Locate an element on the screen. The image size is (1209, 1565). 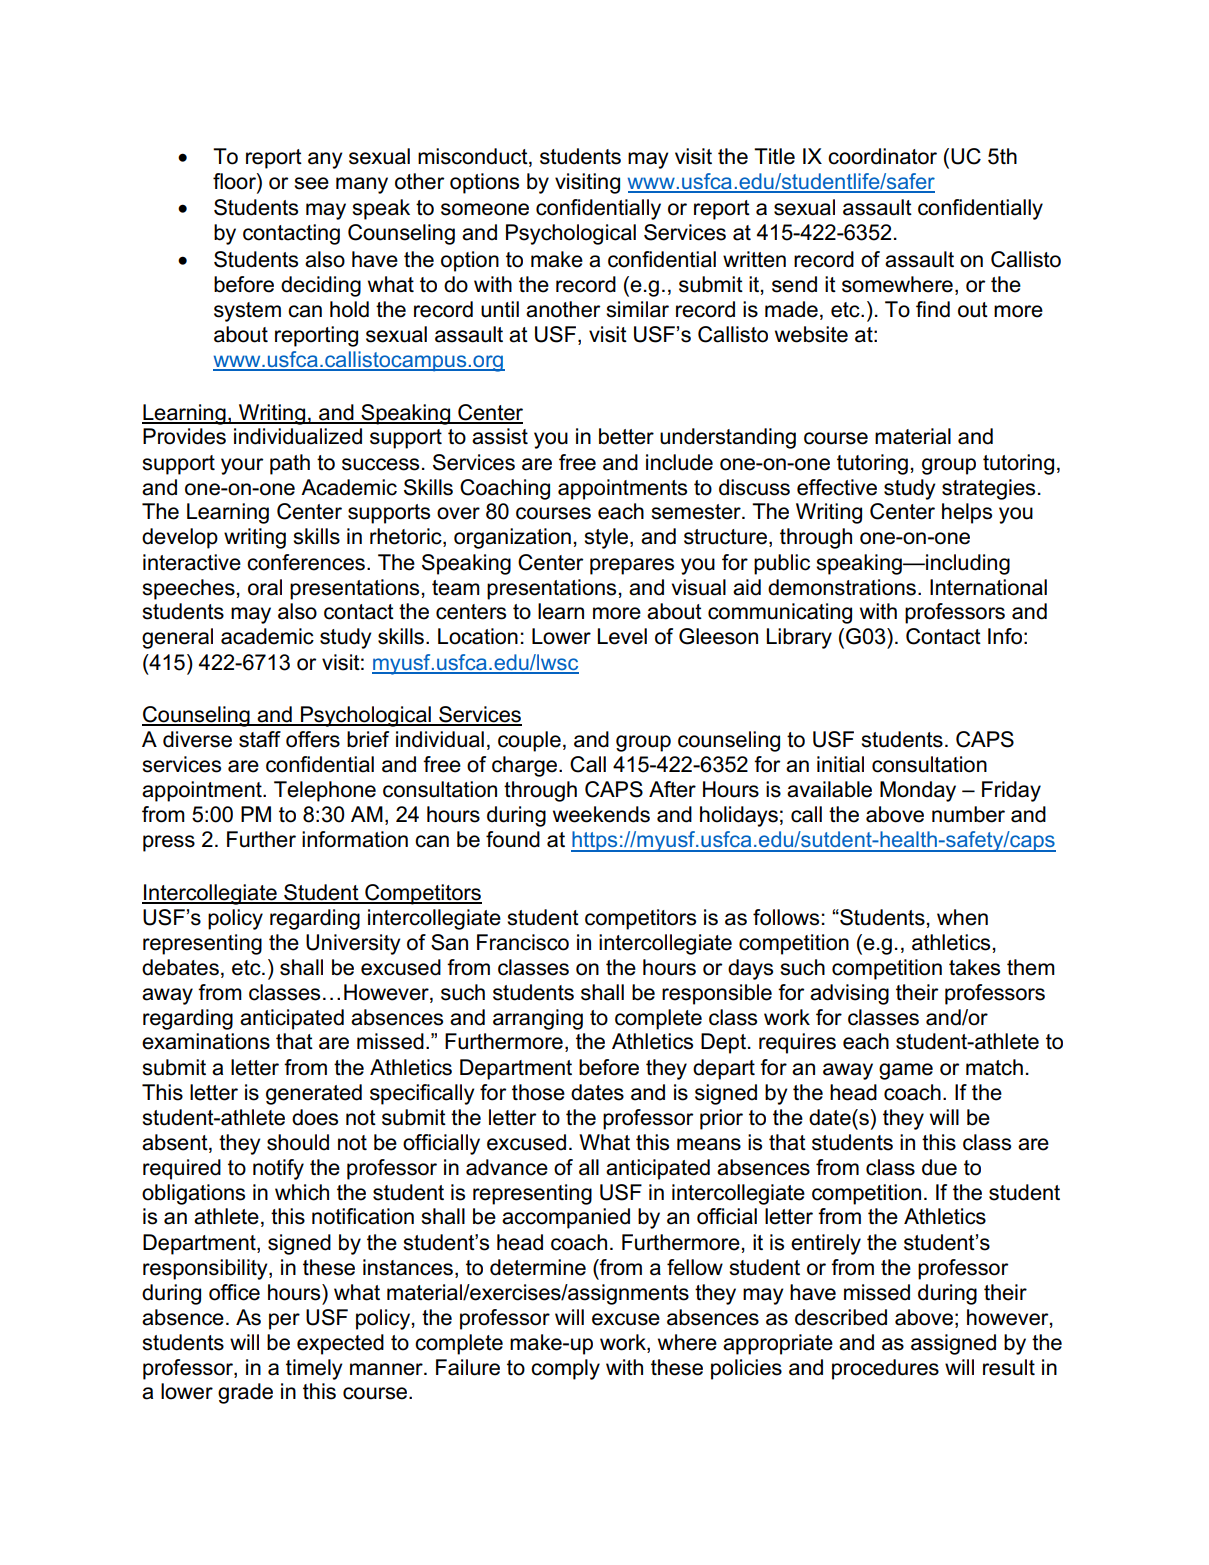
International is located at coordinates (988, 587).
